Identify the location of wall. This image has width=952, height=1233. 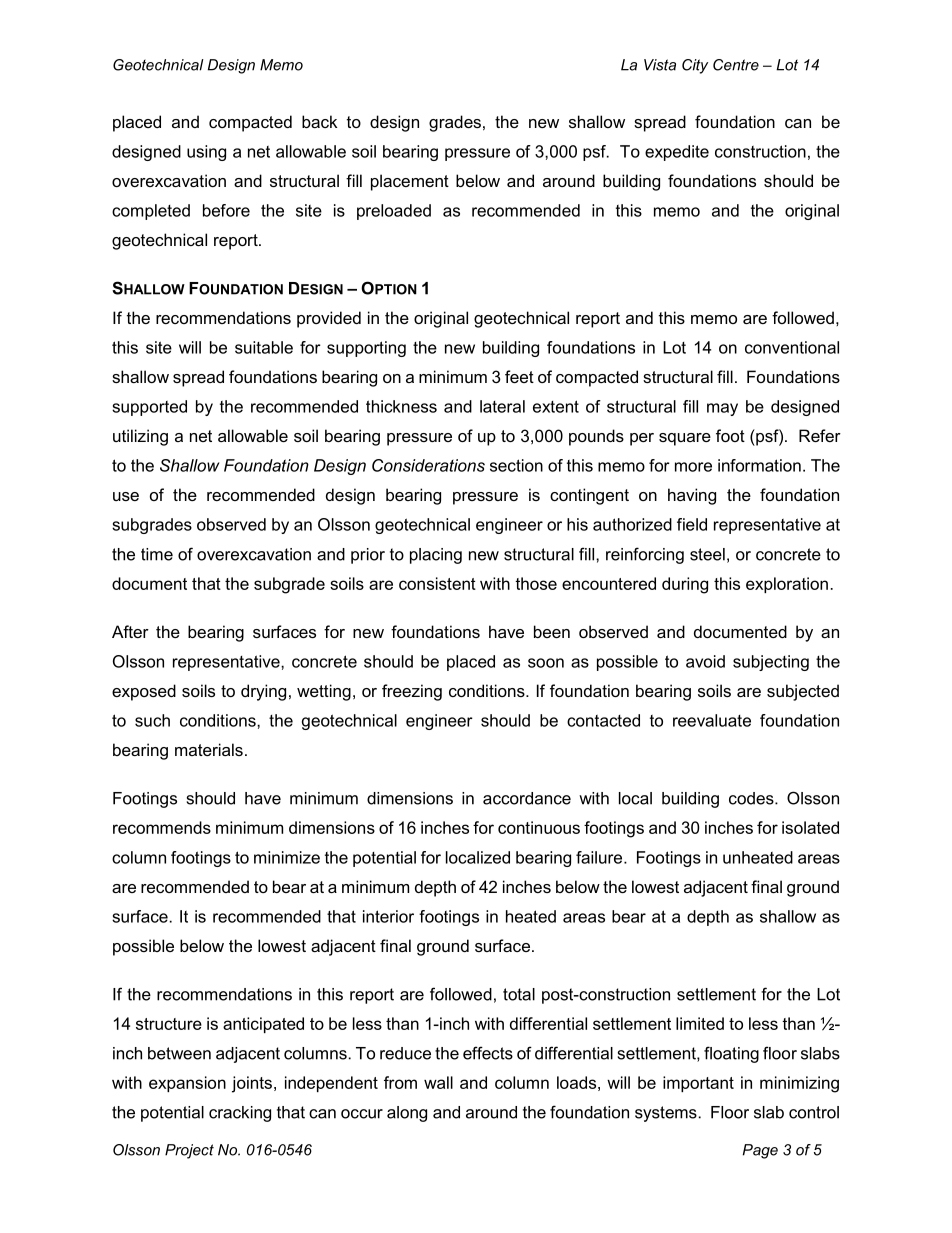
(438, 1082).
